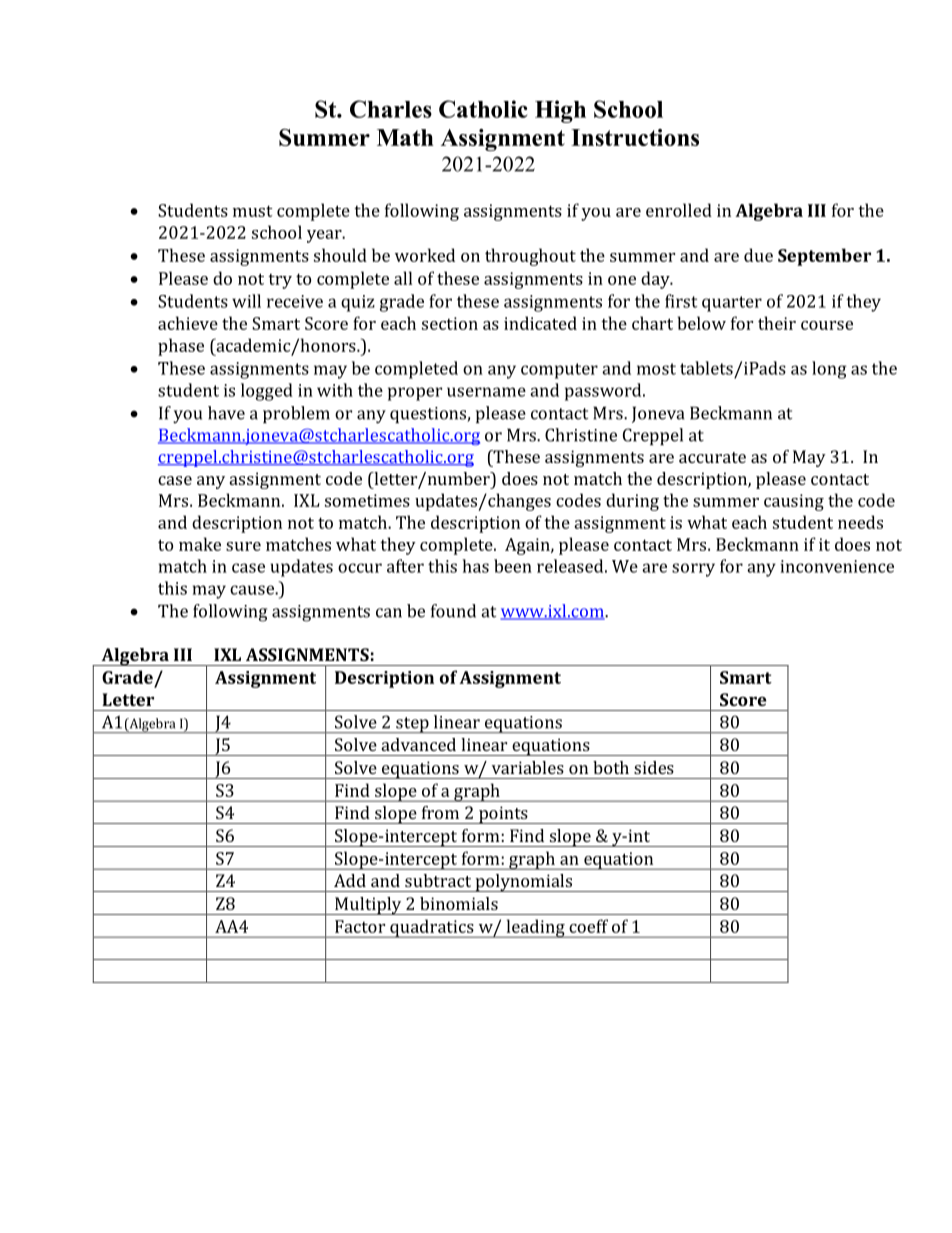 This screenshot has height=1233, width=952. Describe the element at coordinates (560, 111) in the screenshot. I see `High` at that location.
